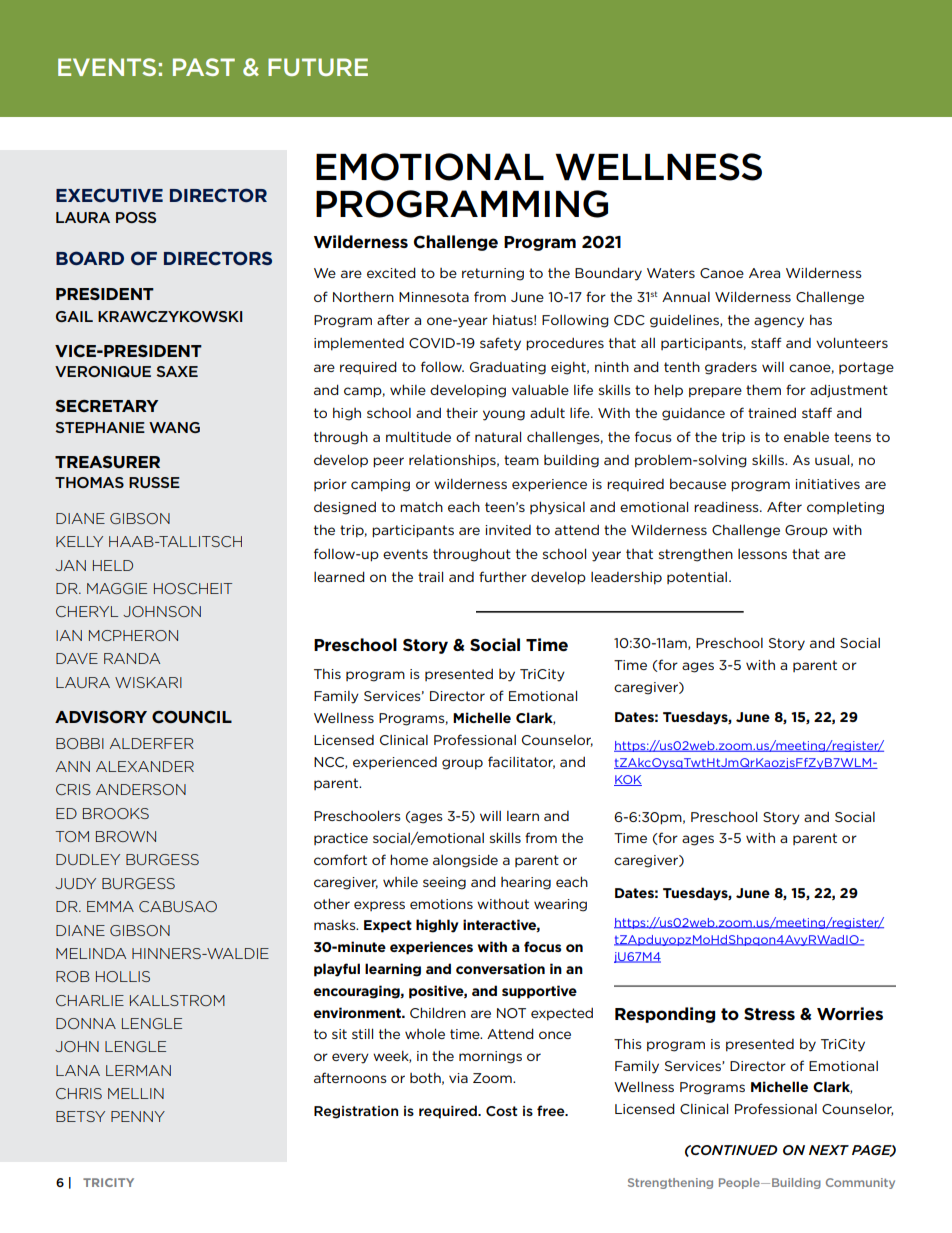 This image has height=1233, width=952. I want to click on Cost, so click(502, 1111).
